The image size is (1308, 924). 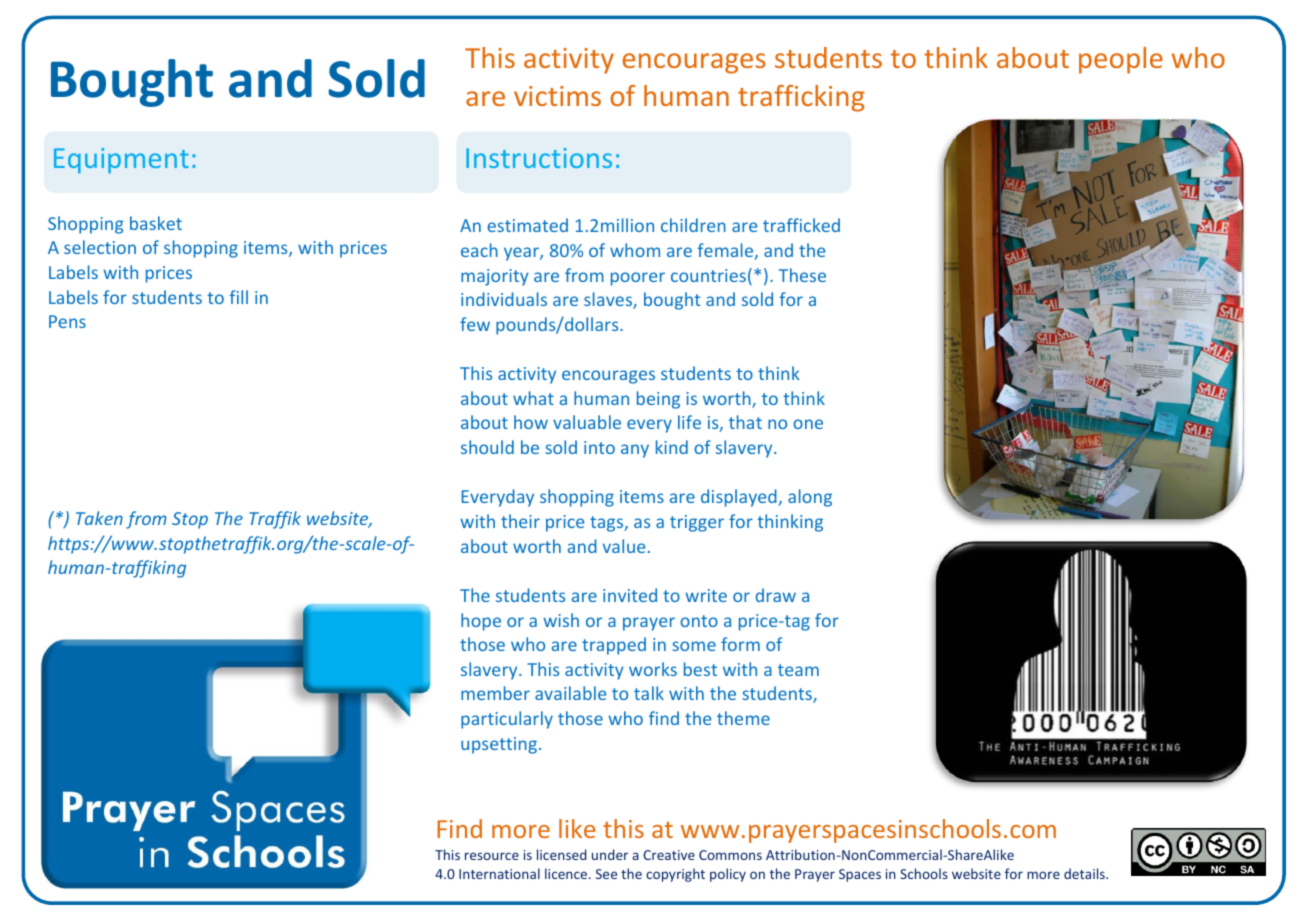 What do you see at coordinates (610, 854) in the image?
I see `under` at bounding box center [610, 854].
